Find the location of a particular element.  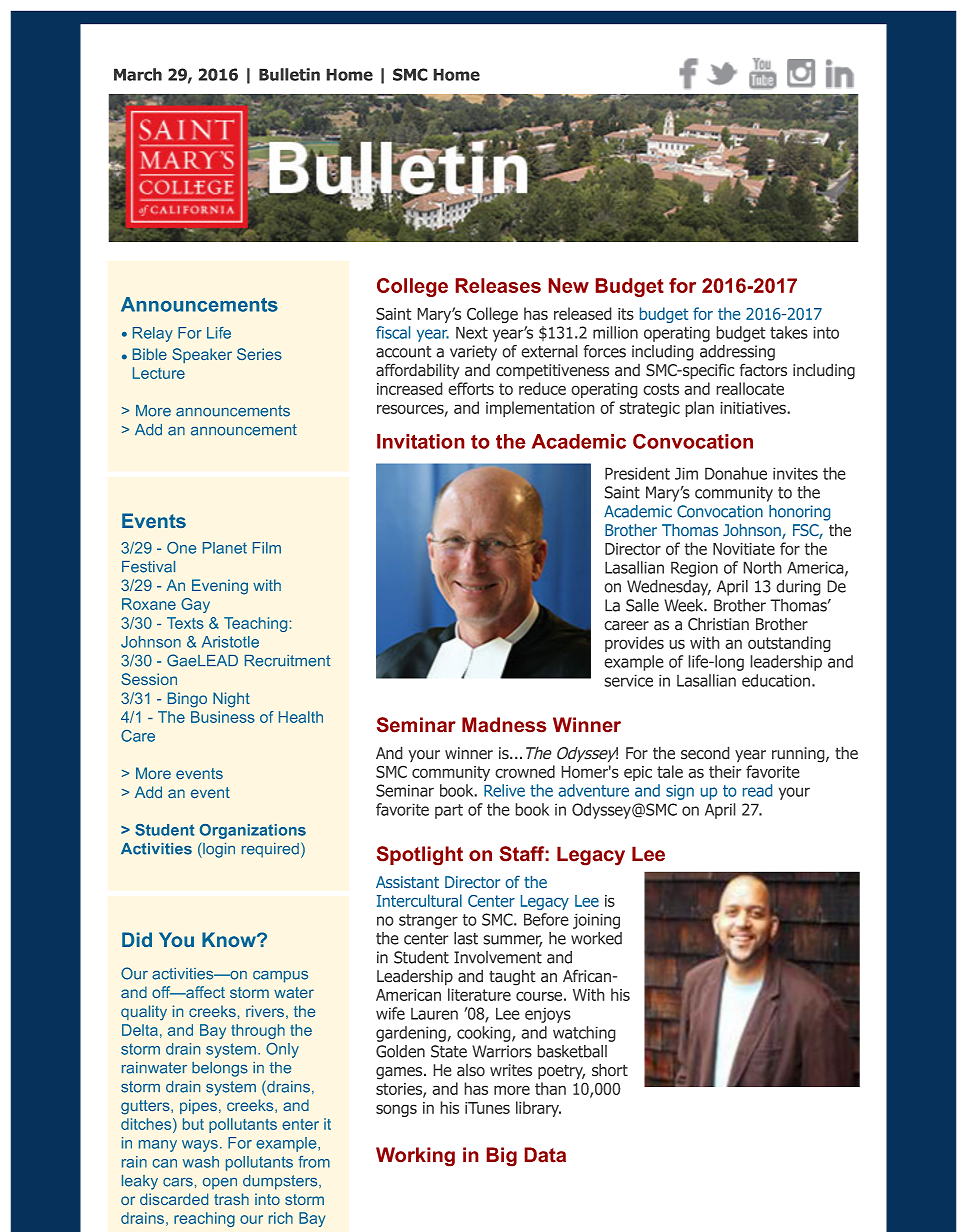

last is located at coordinates (466, 938).
